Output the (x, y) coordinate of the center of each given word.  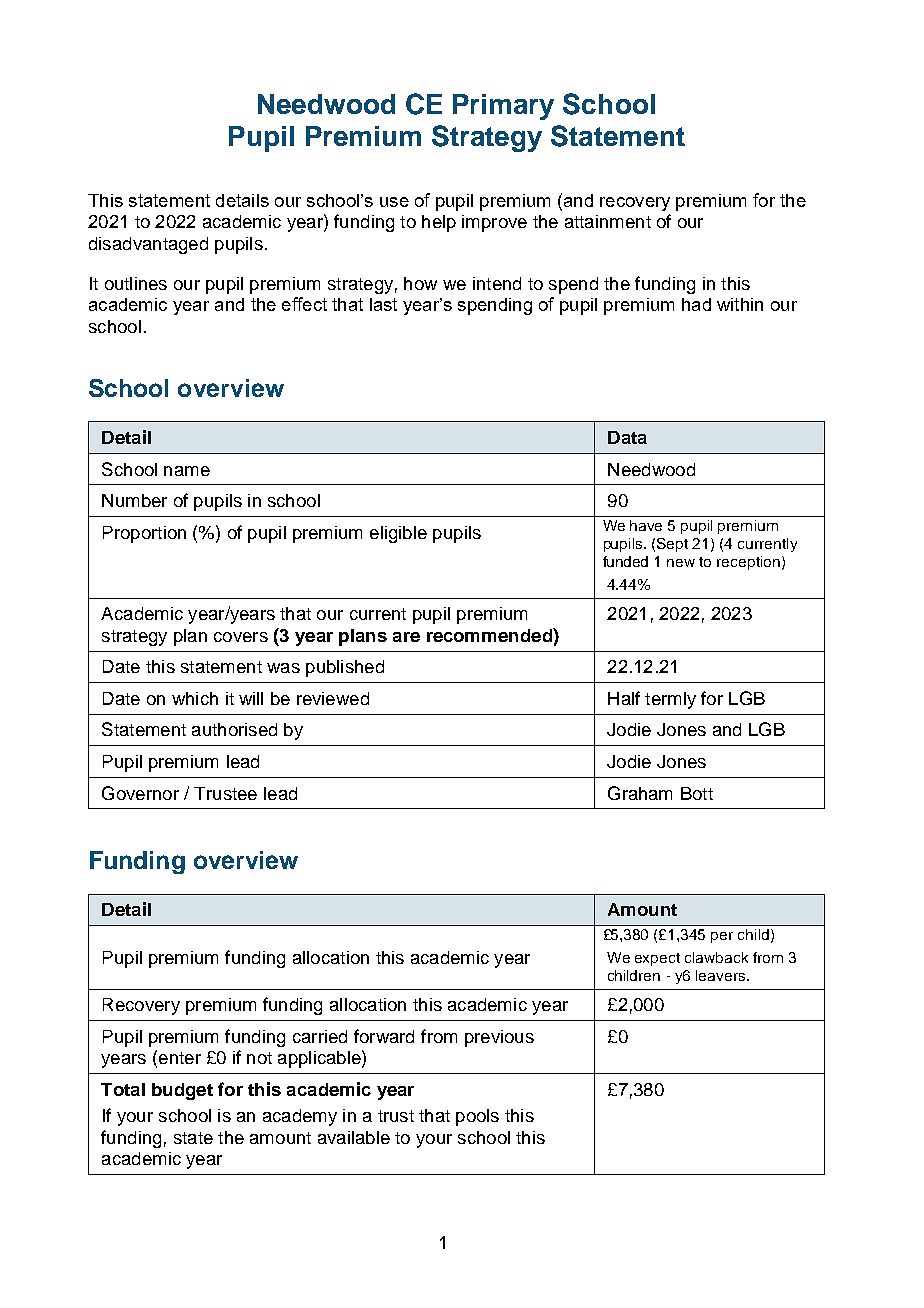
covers (241, 637)
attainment (608, 221)
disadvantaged (148, 245)
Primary (503, 107)
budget (182, 1091)
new (681, 563)
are (406, 637)
